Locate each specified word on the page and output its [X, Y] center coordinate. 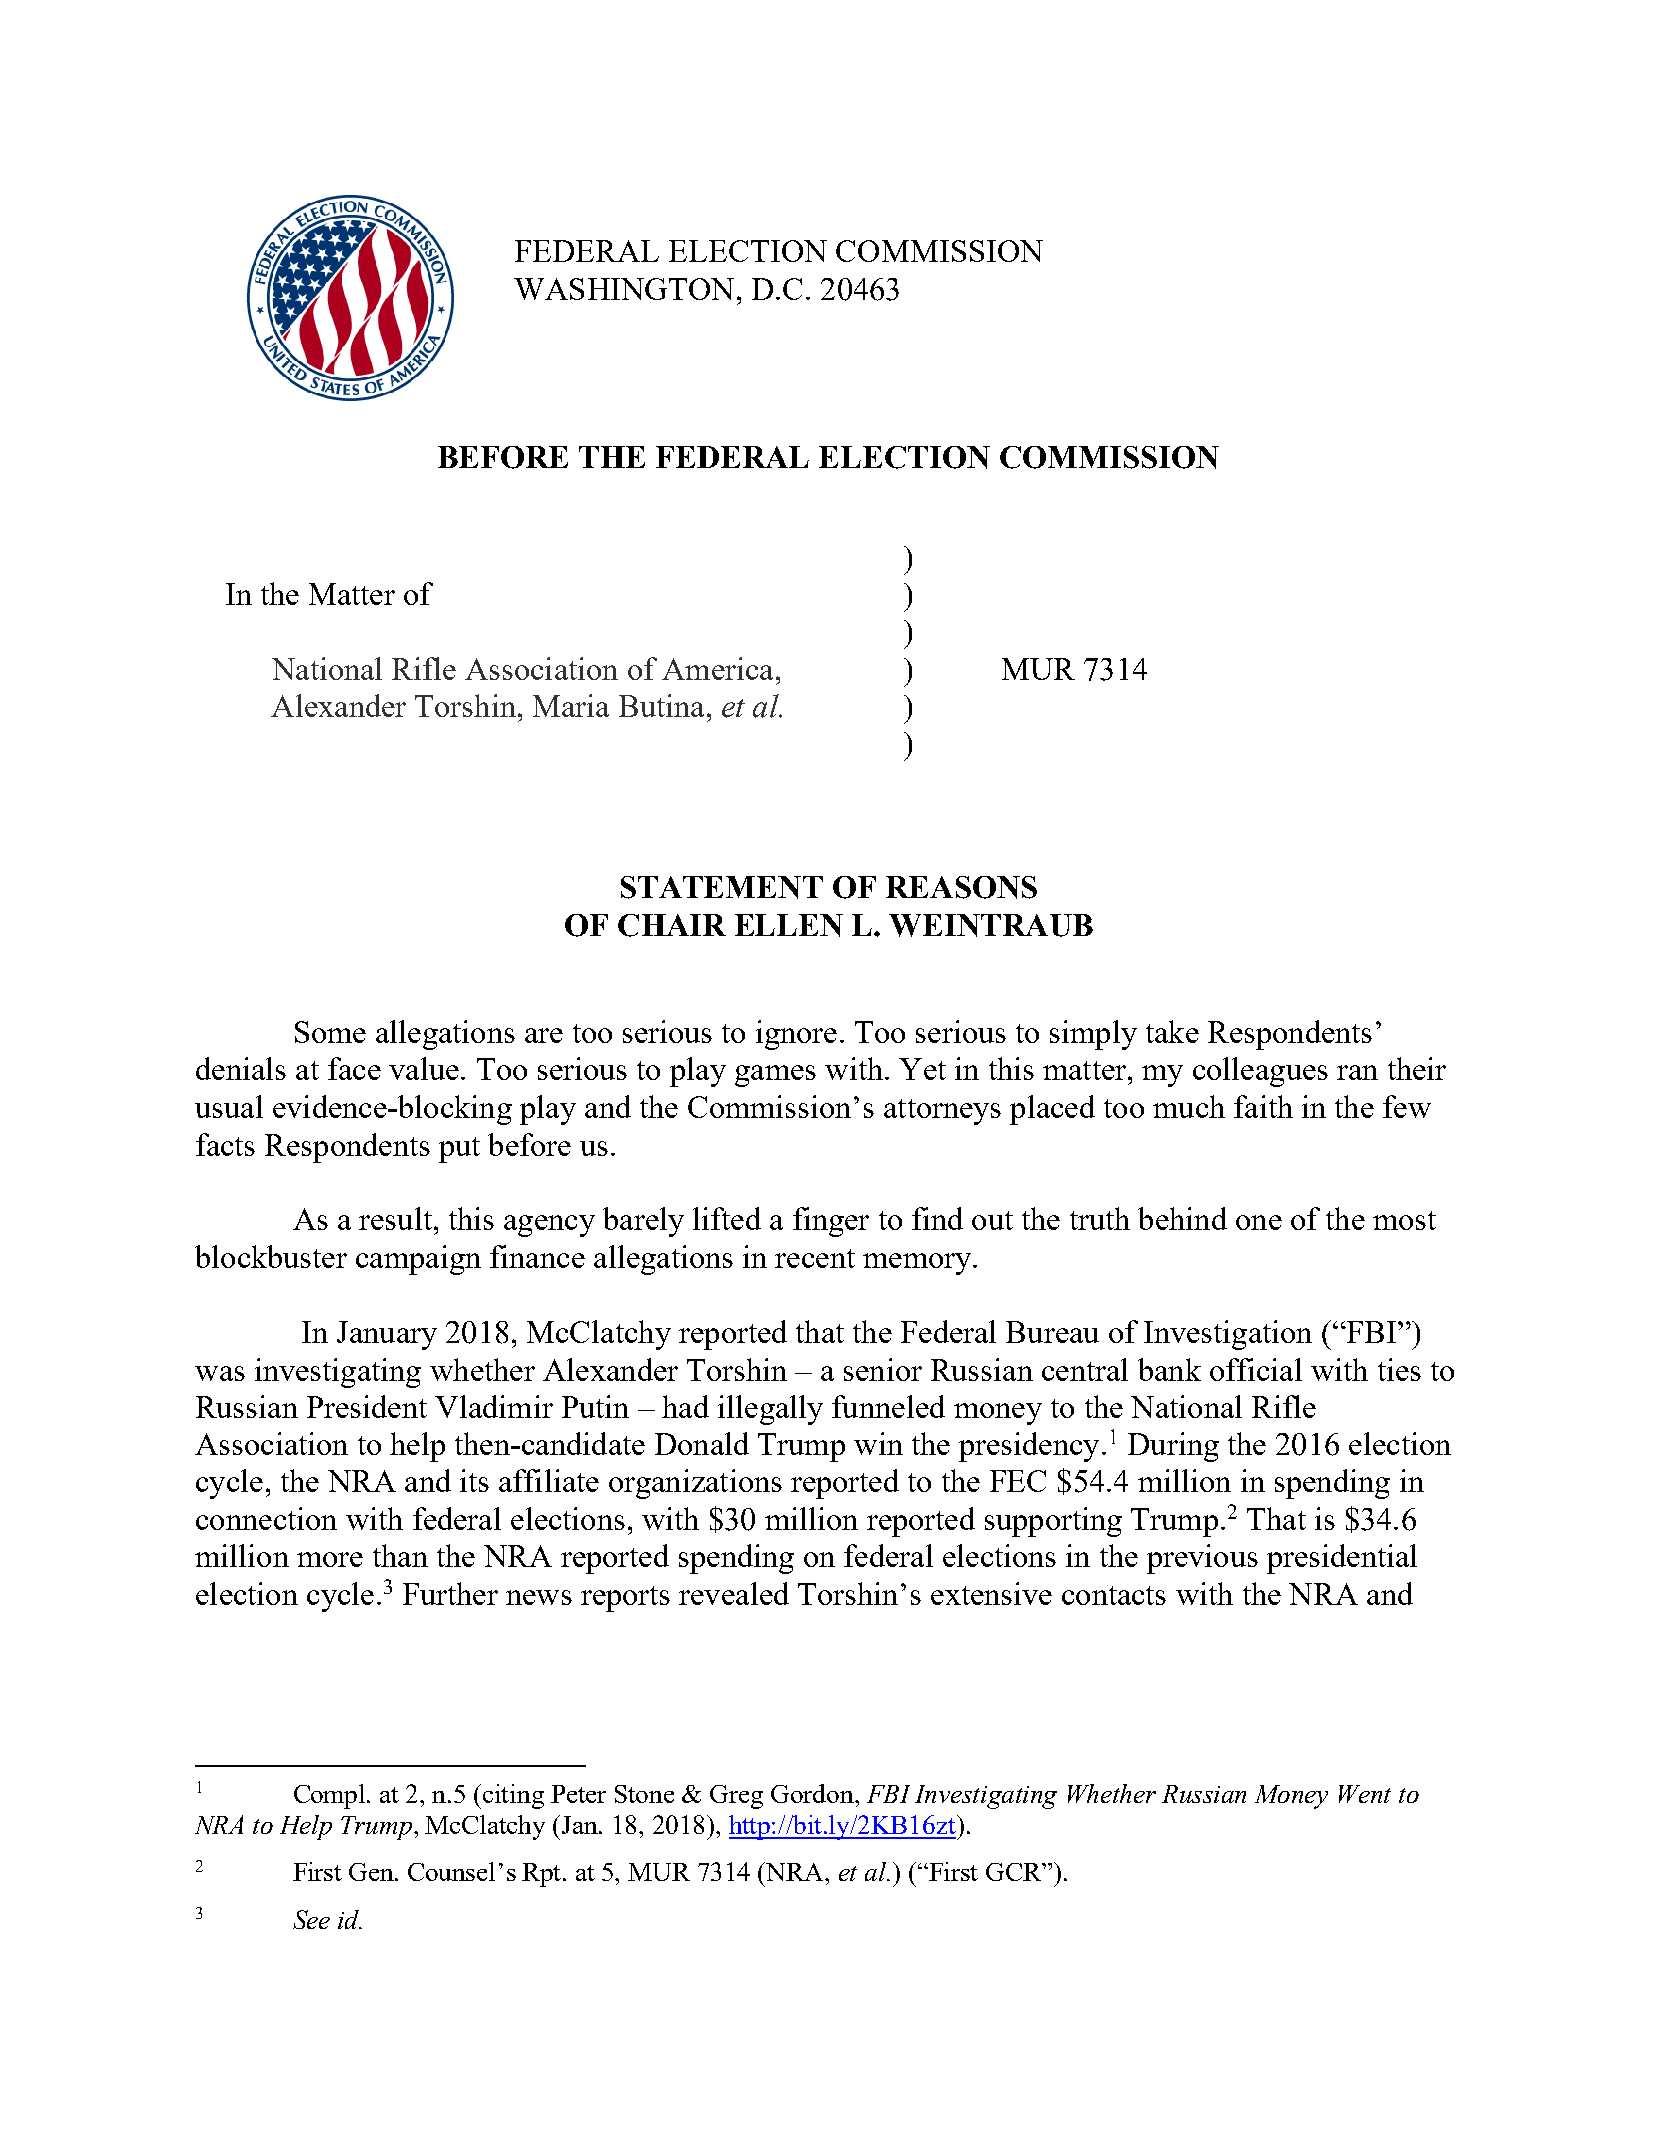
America [717, 668]
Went [1365, 1794]
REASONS [961, 887]
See [311, 1919]
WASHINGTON [624, 289]
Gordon [813, 1793]
